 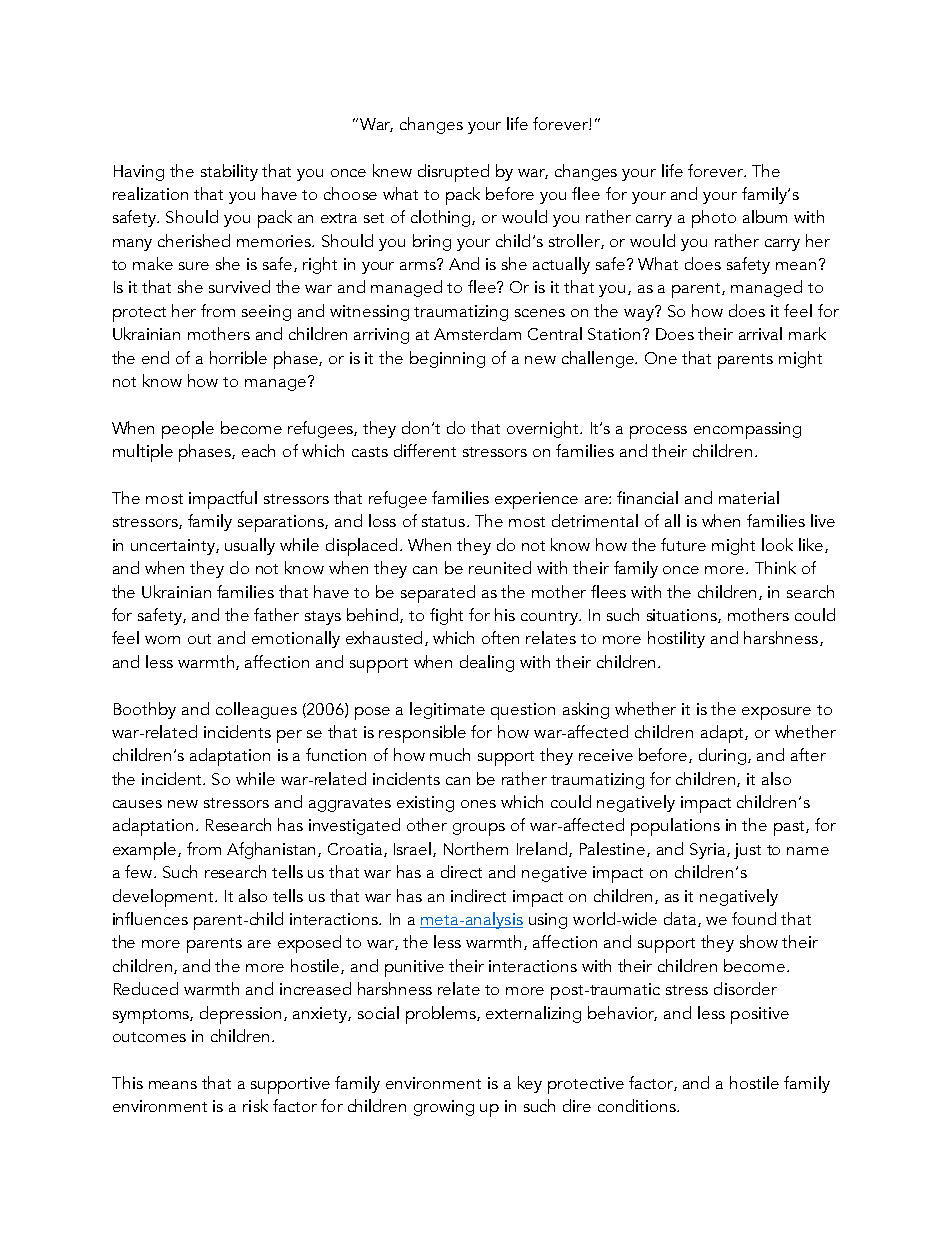 I want to click on worn, so click(x=162, y=640).
